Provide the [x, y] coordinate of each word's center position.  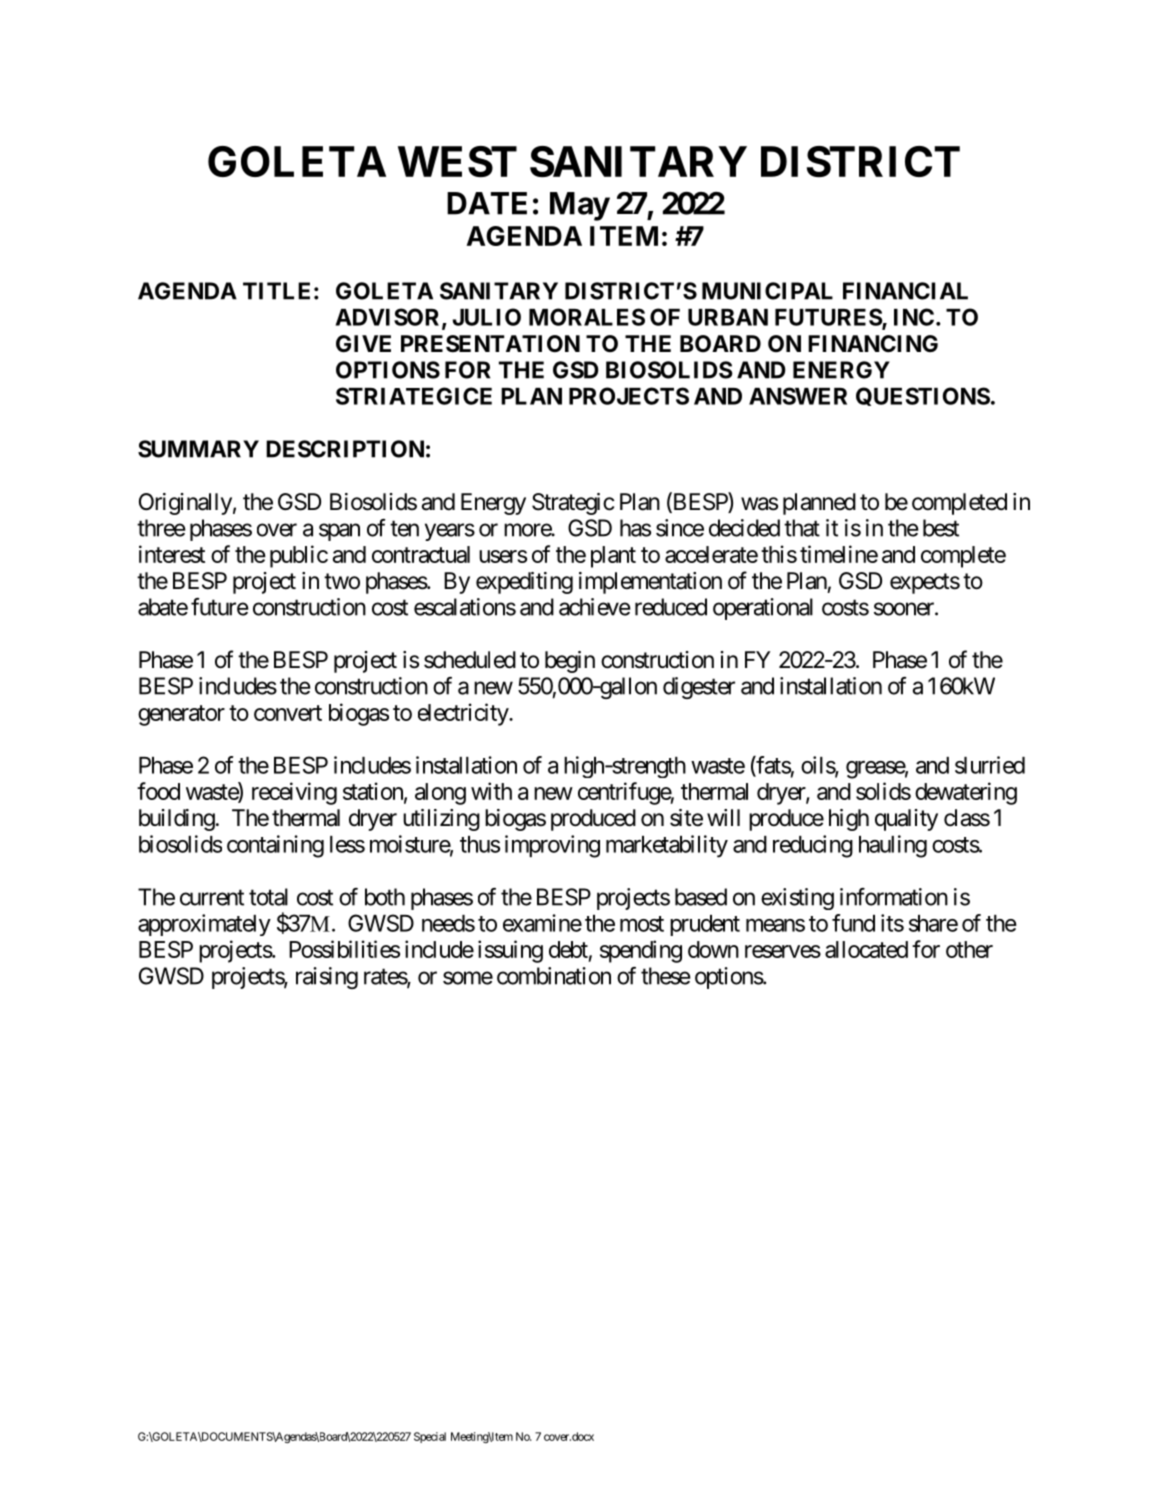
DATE [487, 203]
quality [906, 820]
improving [552, 846]
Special [430, 1437]
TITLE [276, 291]
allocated [866, 949]
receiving [294, 793]
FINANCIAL [905, 291]
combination [554, 976]
